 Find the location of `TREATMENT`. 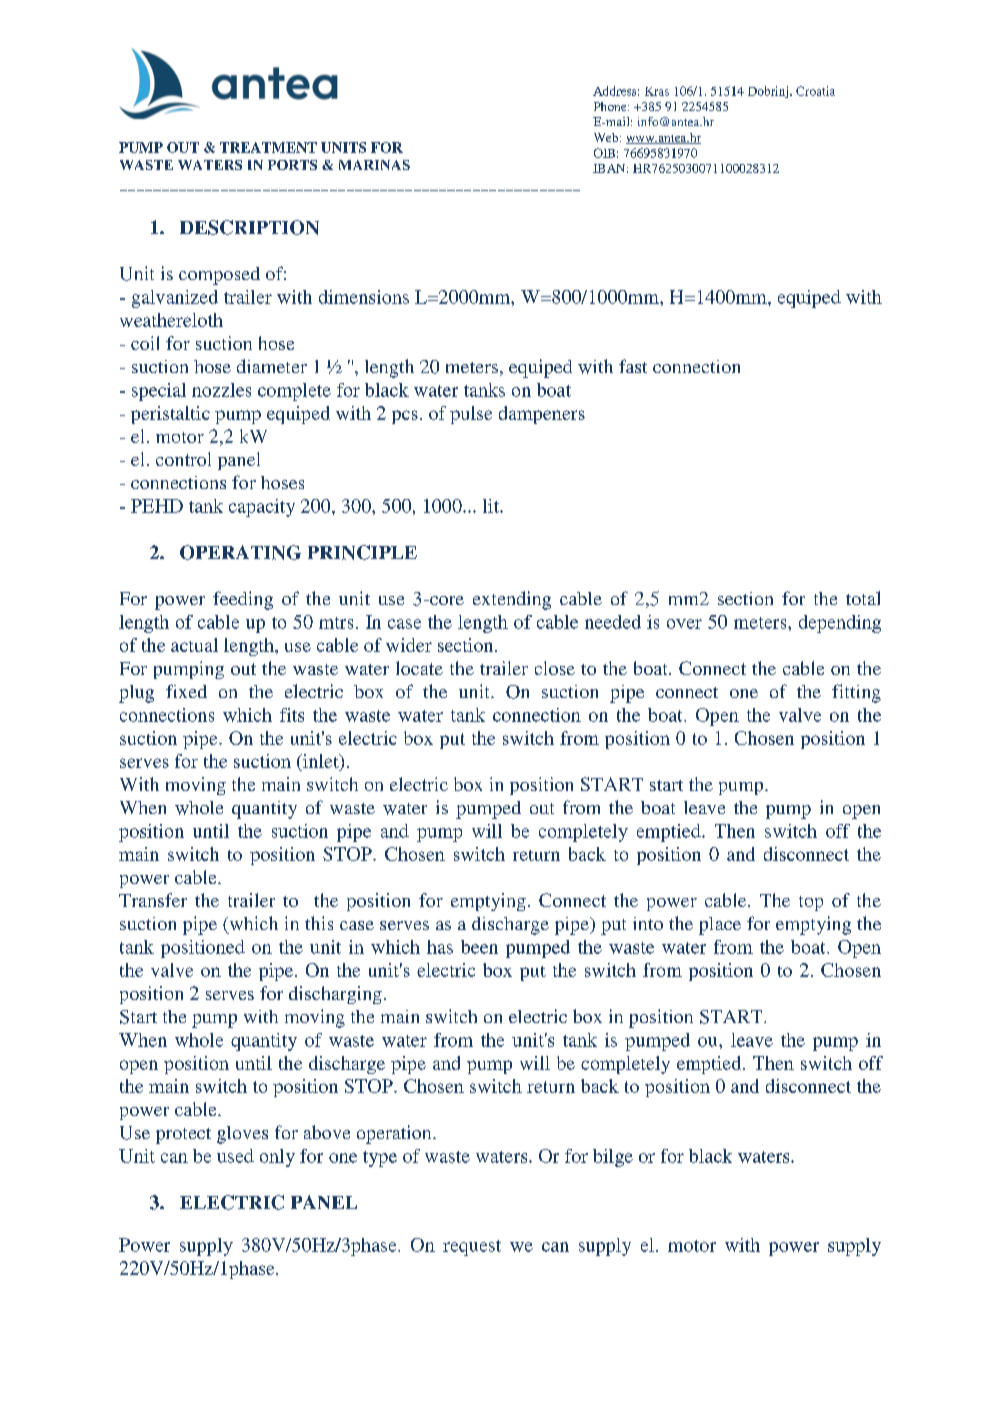

TREATMENT is located at coordinates (268, 147).
